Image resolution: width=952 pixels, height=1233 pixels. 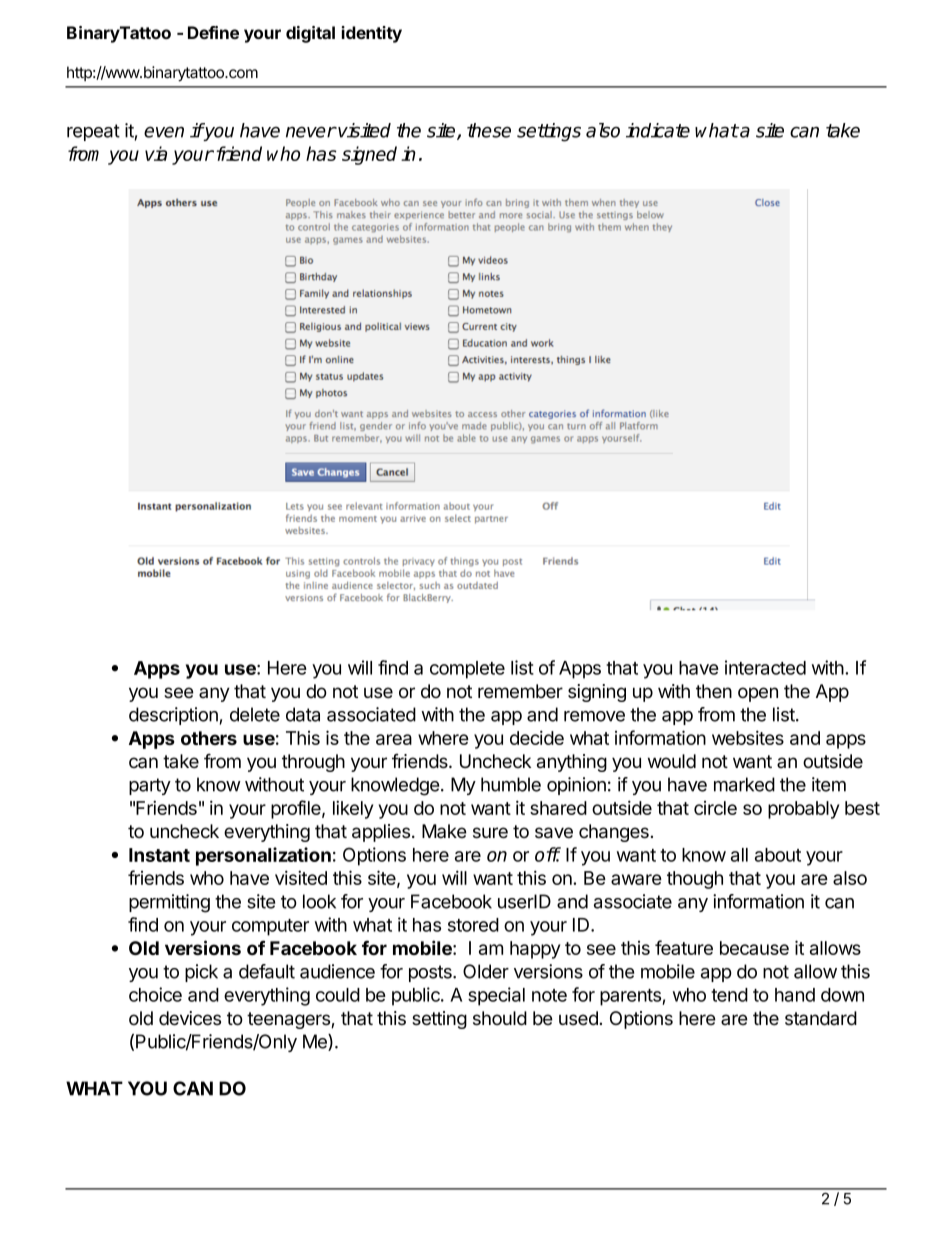 What do you see at coordinates (511, 784) in the screenshot?
I see `humble` at bounding box center [511, 784].
